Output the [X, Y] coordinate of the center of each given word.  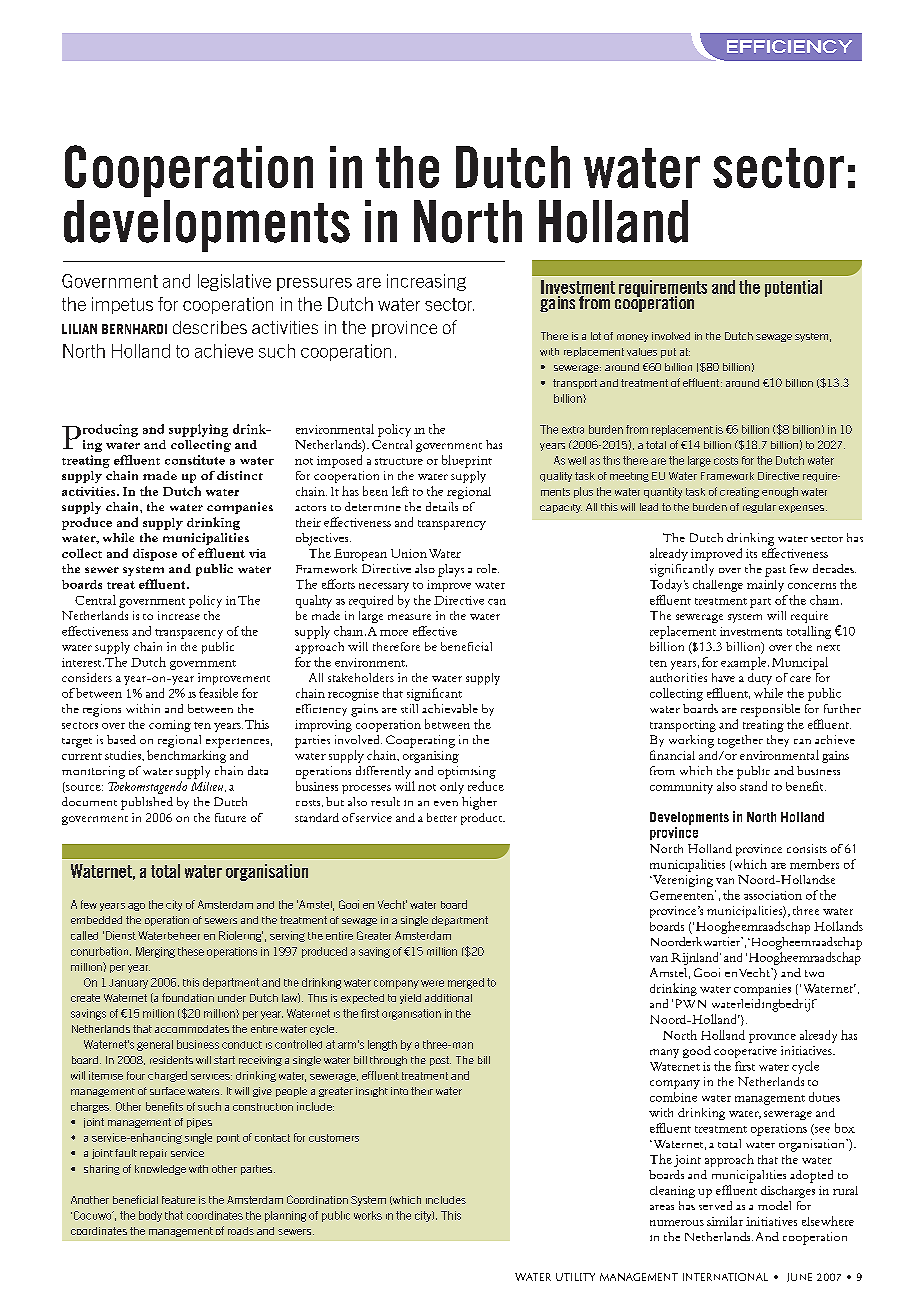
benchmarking [186, 756]
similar [725, 1221]
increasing [426, 282]
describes [210, 327]
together [740, 741]
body [150, 1216]
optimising [467, 772]
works [368, 1215]
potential [793, 288]
